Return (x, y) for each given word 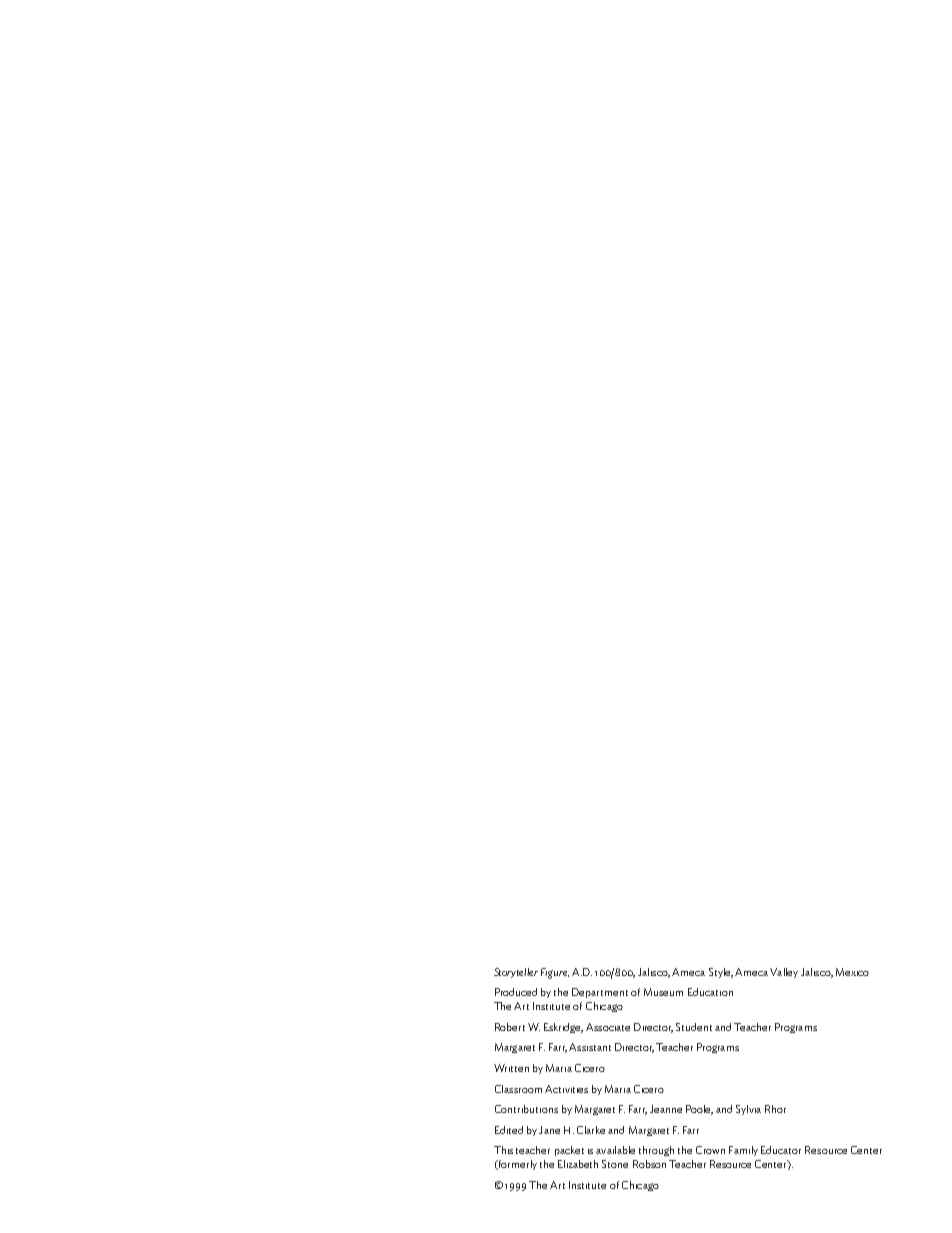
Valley (784, 973)
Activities (566, 1089)
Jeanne (666, 1109)
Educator (781, 1150)
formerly (516, 1165)
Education (710, 992)
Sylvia (748, 1110)
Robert (510, 1027)
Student (694, 1027)
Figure (555, 973)
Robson (649, 1164)
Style (721, 973)
